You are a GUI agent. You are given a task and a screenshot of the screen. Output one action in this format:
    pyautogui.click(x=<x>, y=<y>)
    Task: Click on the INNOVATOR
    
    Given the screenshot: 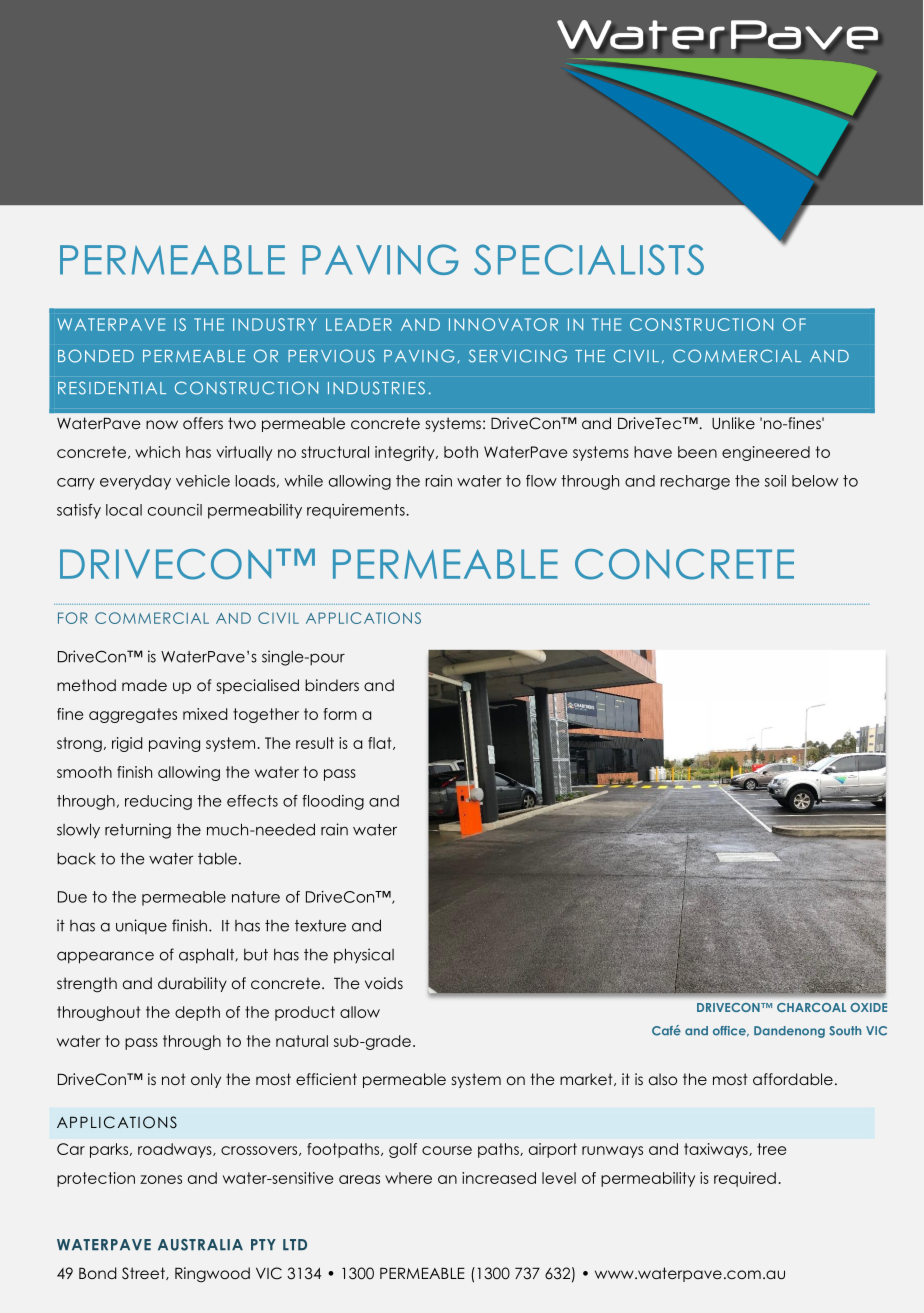 What is the action you would take?
    pyautogui.click(x=503, y=324)
